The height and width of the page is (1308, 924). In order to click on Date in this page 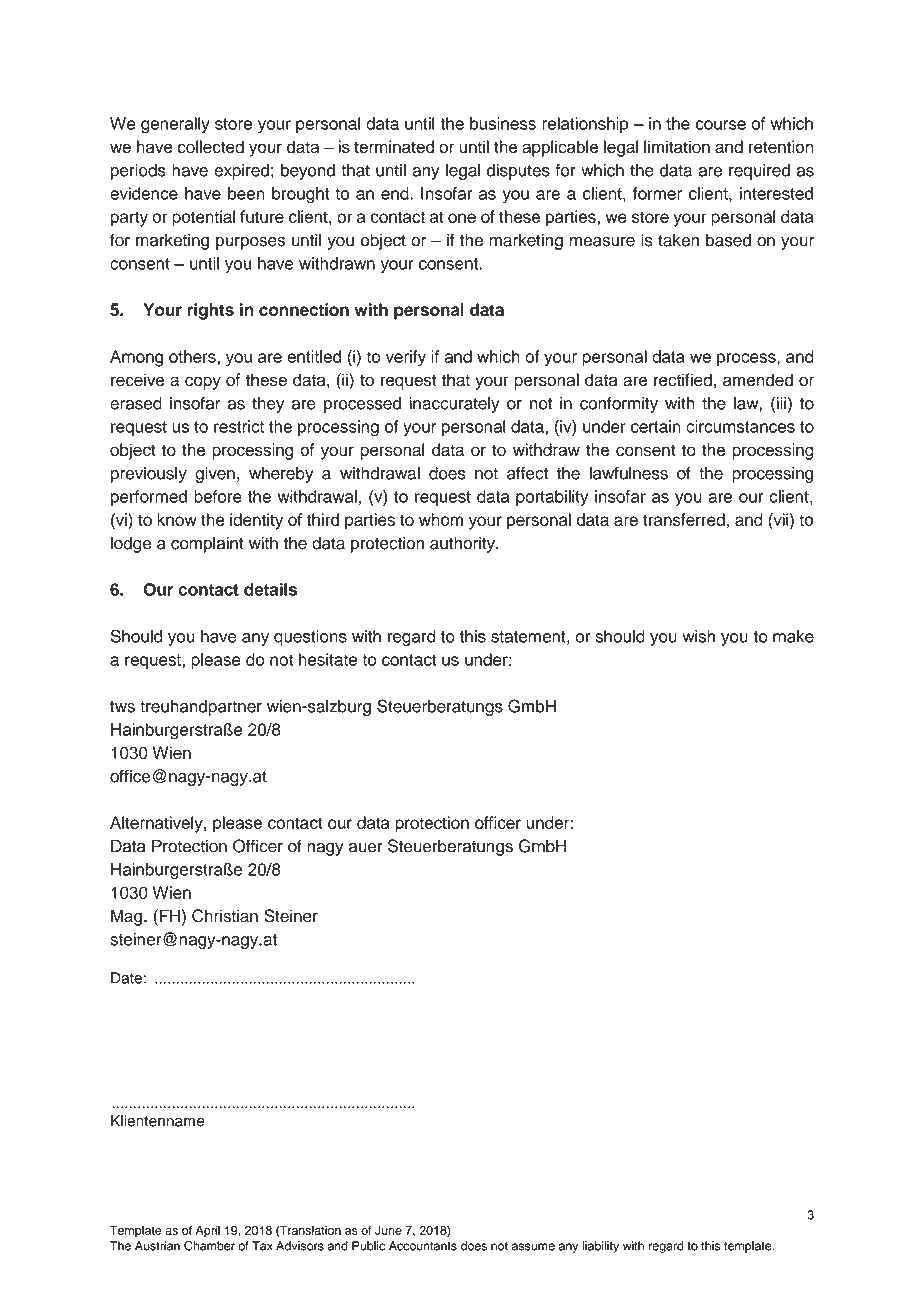, I will do `click(126, 978)`.
